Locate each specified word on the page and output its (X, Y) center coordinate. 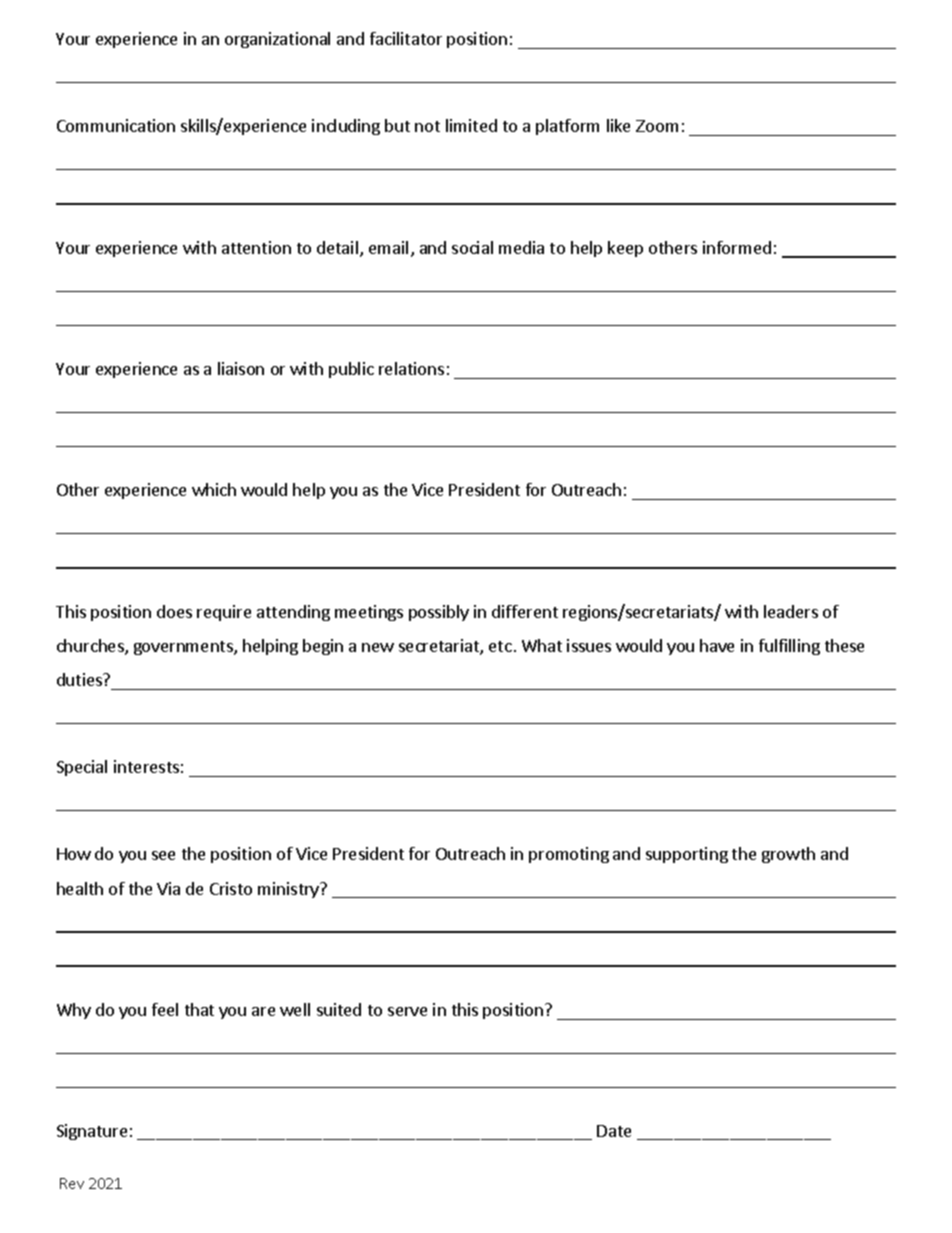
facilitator (406, 38)
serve (407, 1011)
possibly (439, 613)
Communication (116, 125)
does (174, 611)
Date (614, 1131)
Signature (92, 1132)
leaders (791, 611)
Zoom (657, 126)
